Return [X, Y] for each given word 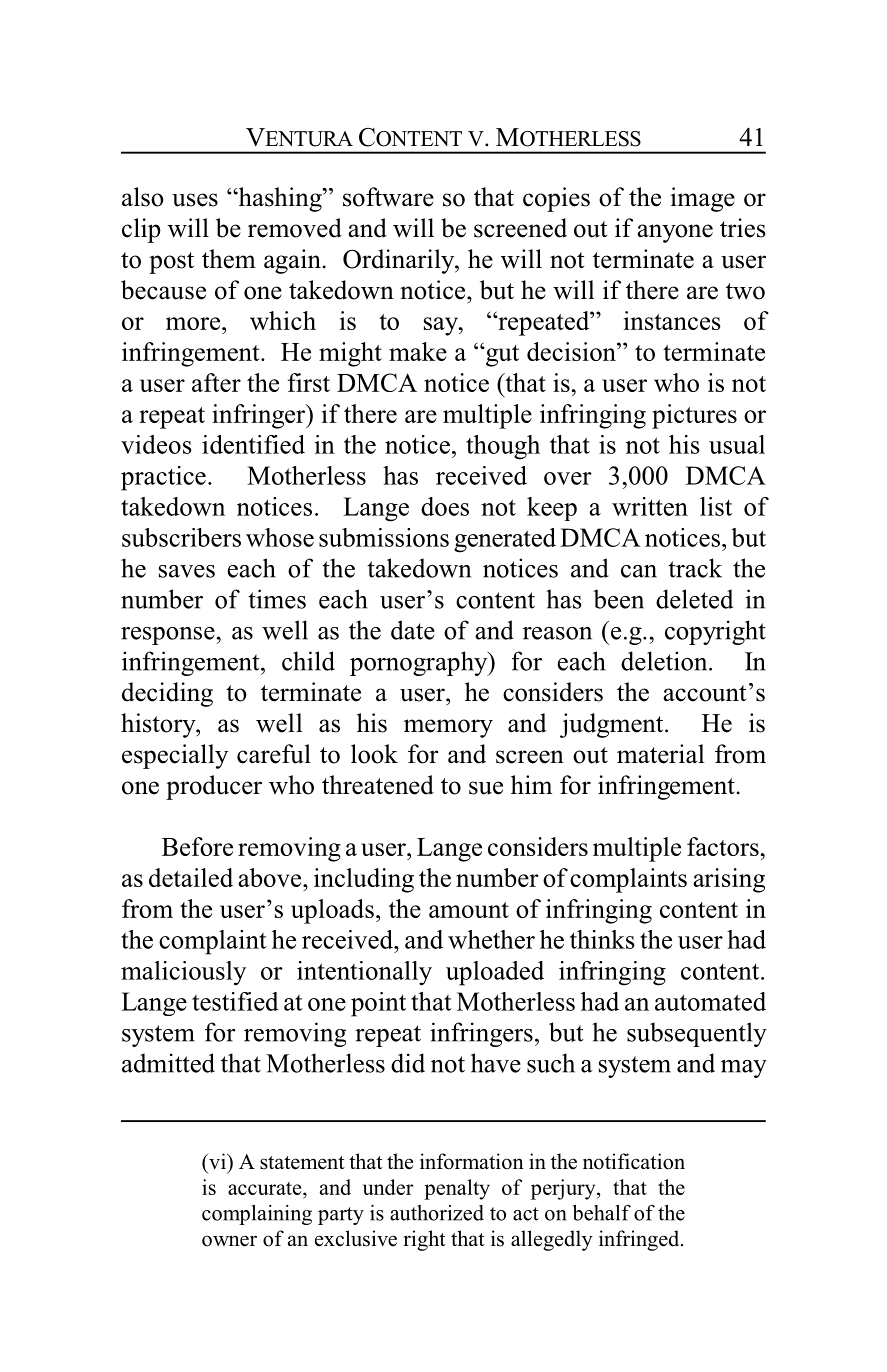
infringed [640, 1240]
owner [229, 1241]
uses [195, 200]
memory [448, 728]
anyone [675, 233]
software [388, 197]
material [661, 754]
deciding [167, 694]
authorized [437, 1213]
